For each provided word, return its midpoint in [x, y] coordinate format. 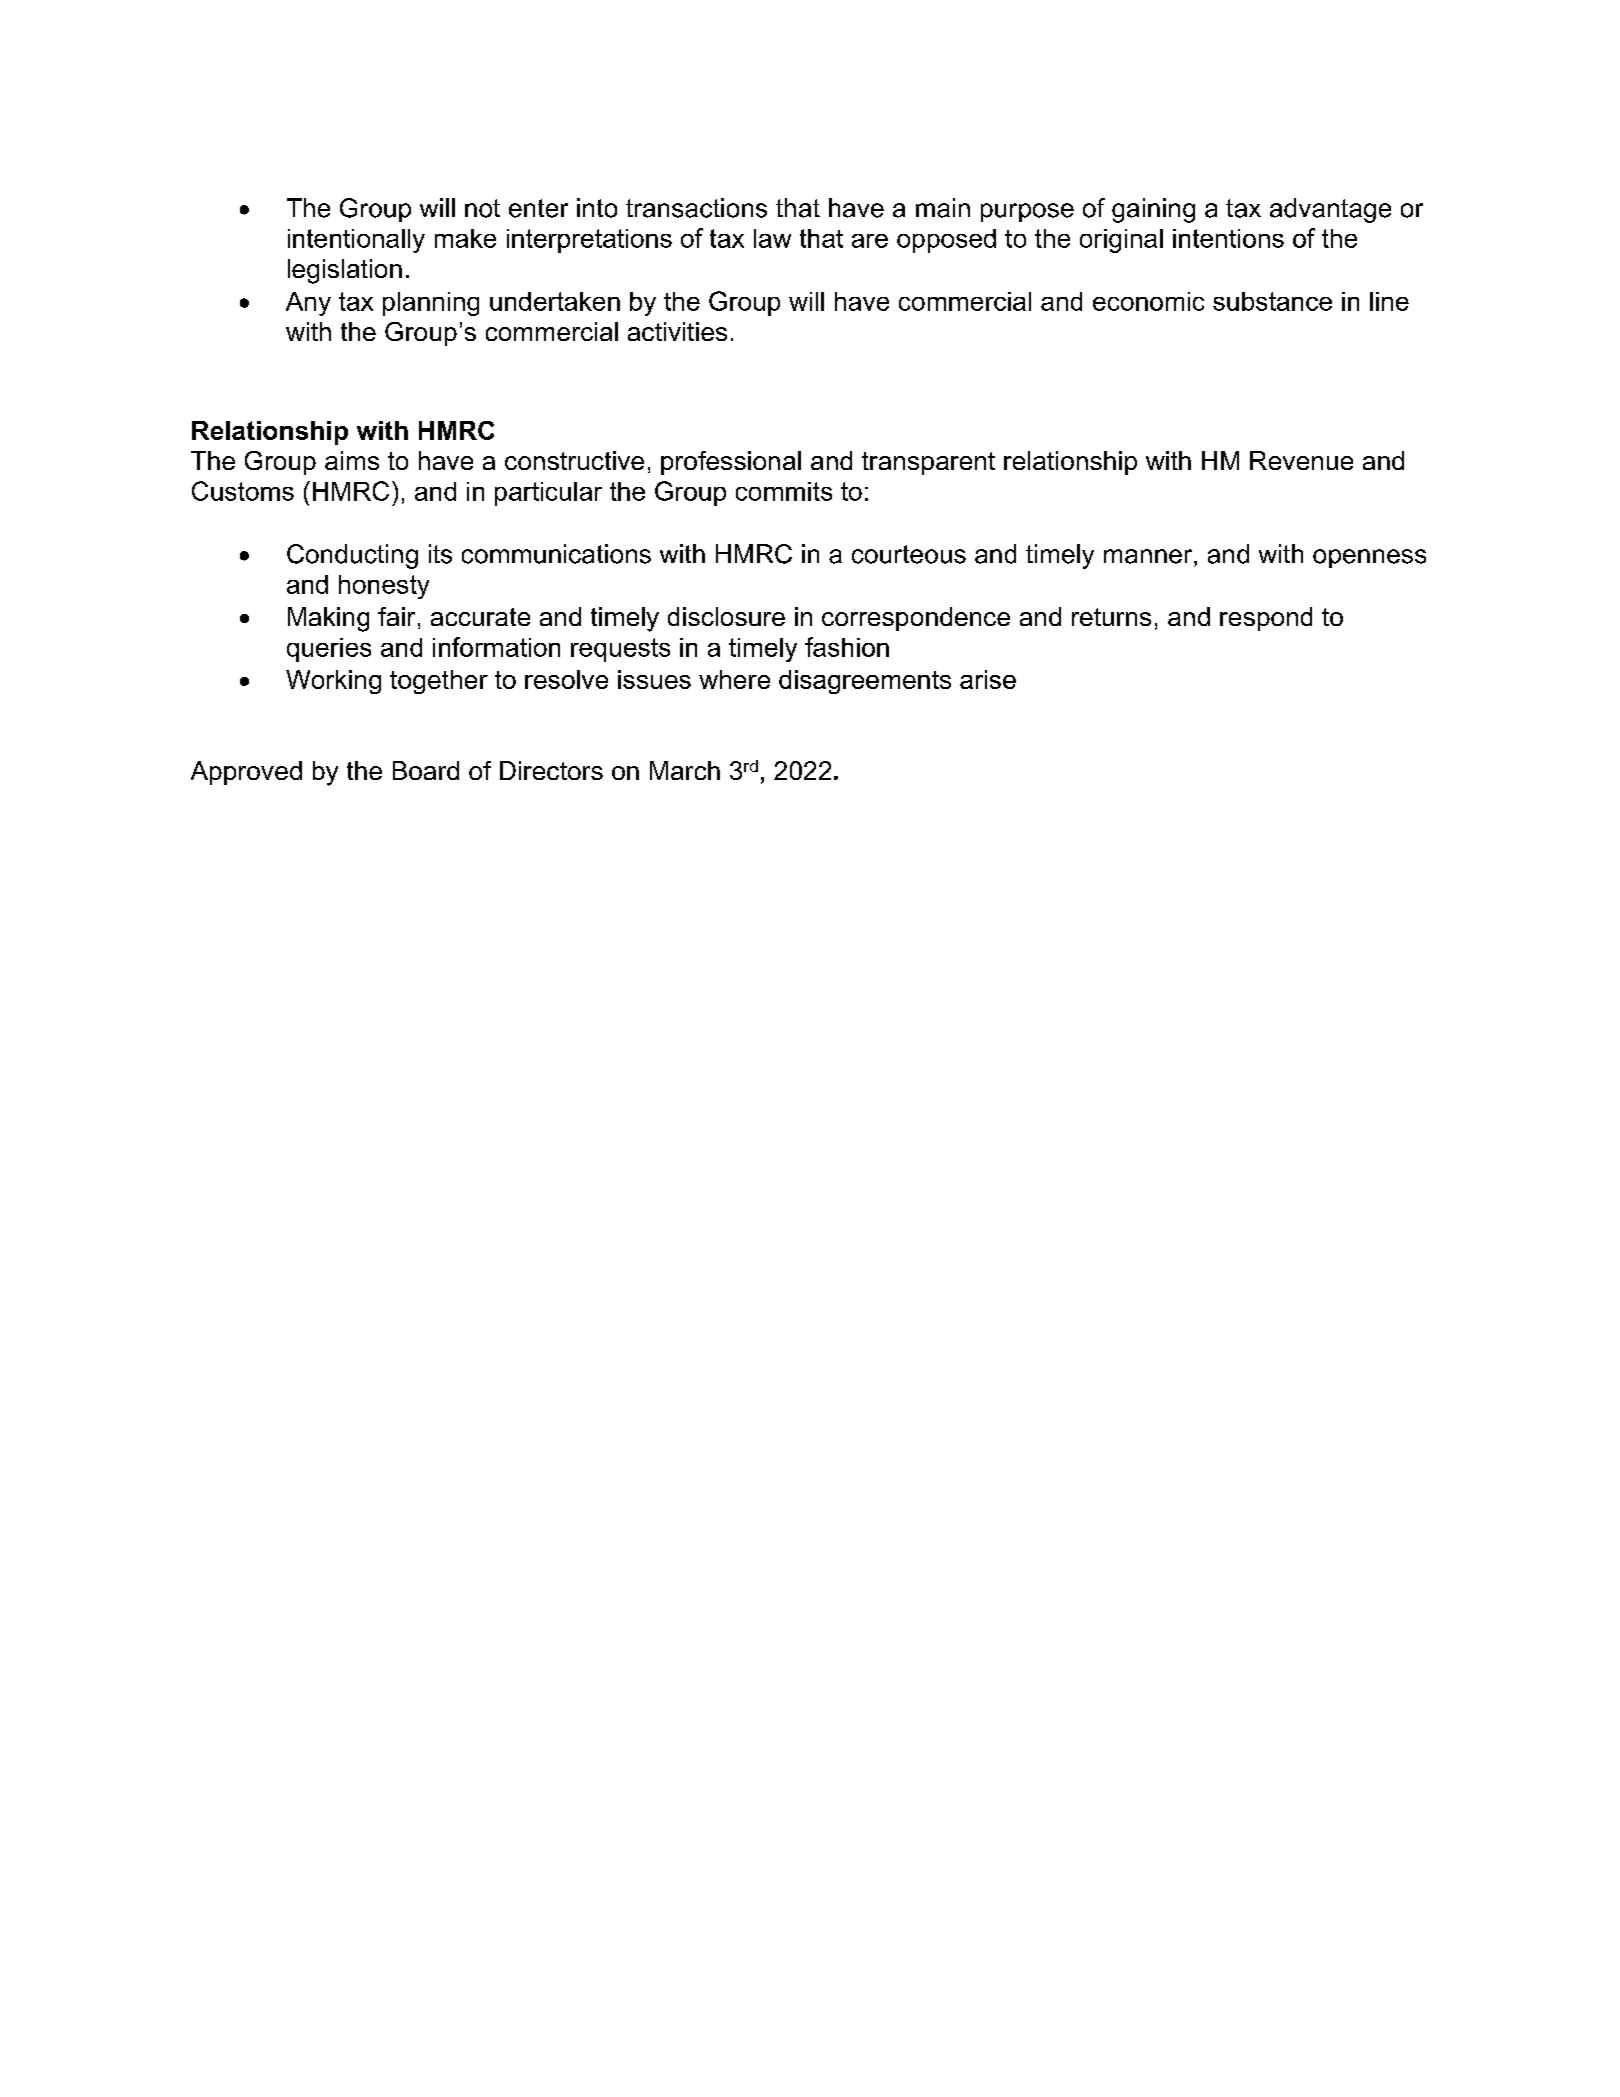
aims [352, 460]
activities [677, 331]
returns [1111, 617]
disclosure [726, 616]
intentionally [356, 241]
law [772, 238]
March [685, 770]
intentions [1228, 238]
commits [784, 491]
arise [988, 679]
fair [396, 616]
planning [431, 304]
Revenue [1301, 460]
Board [426, 770]
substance [1272, 301]
